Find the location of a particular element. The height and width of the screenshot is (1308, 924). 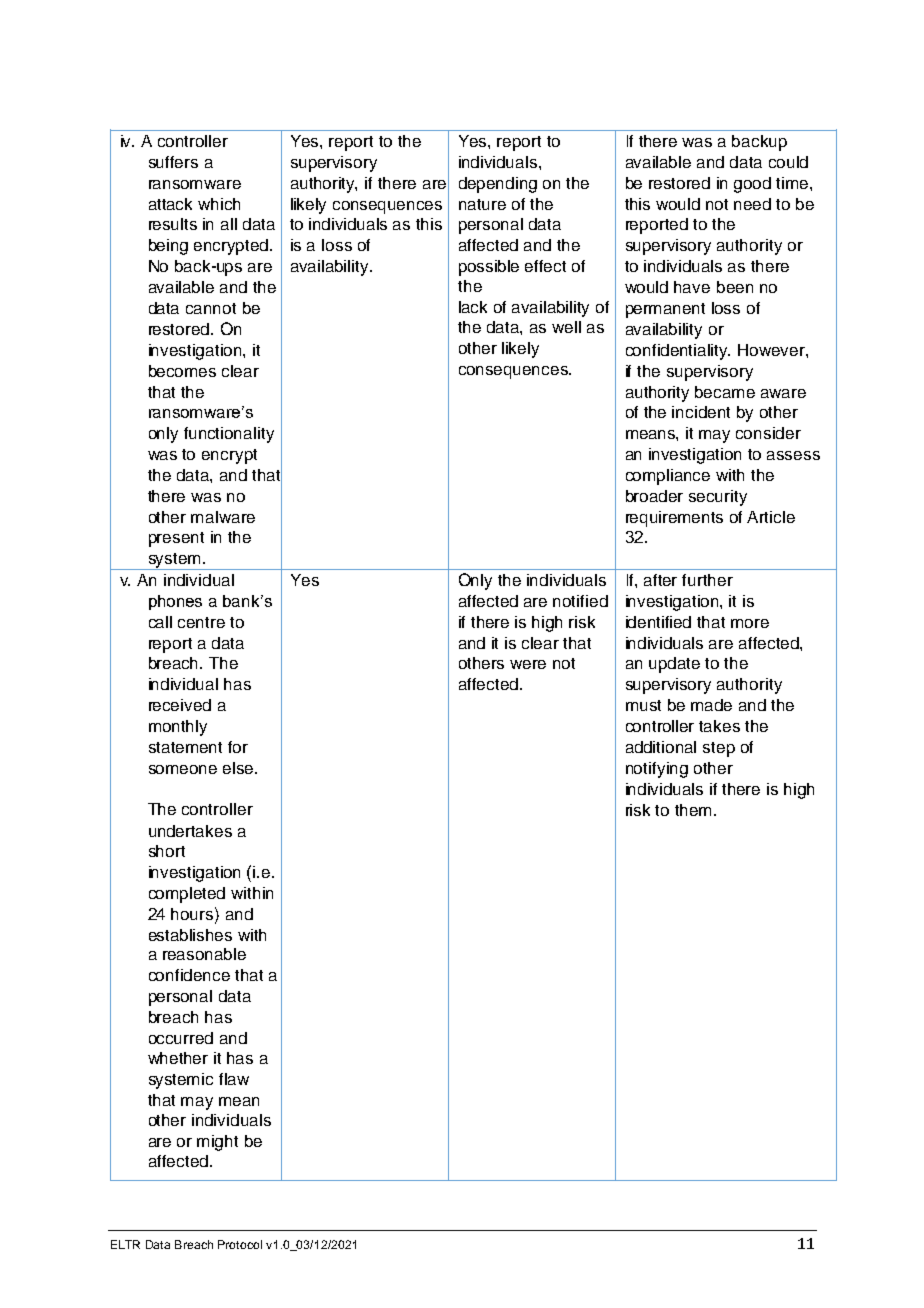

them is located at coordinates (693, 810).
